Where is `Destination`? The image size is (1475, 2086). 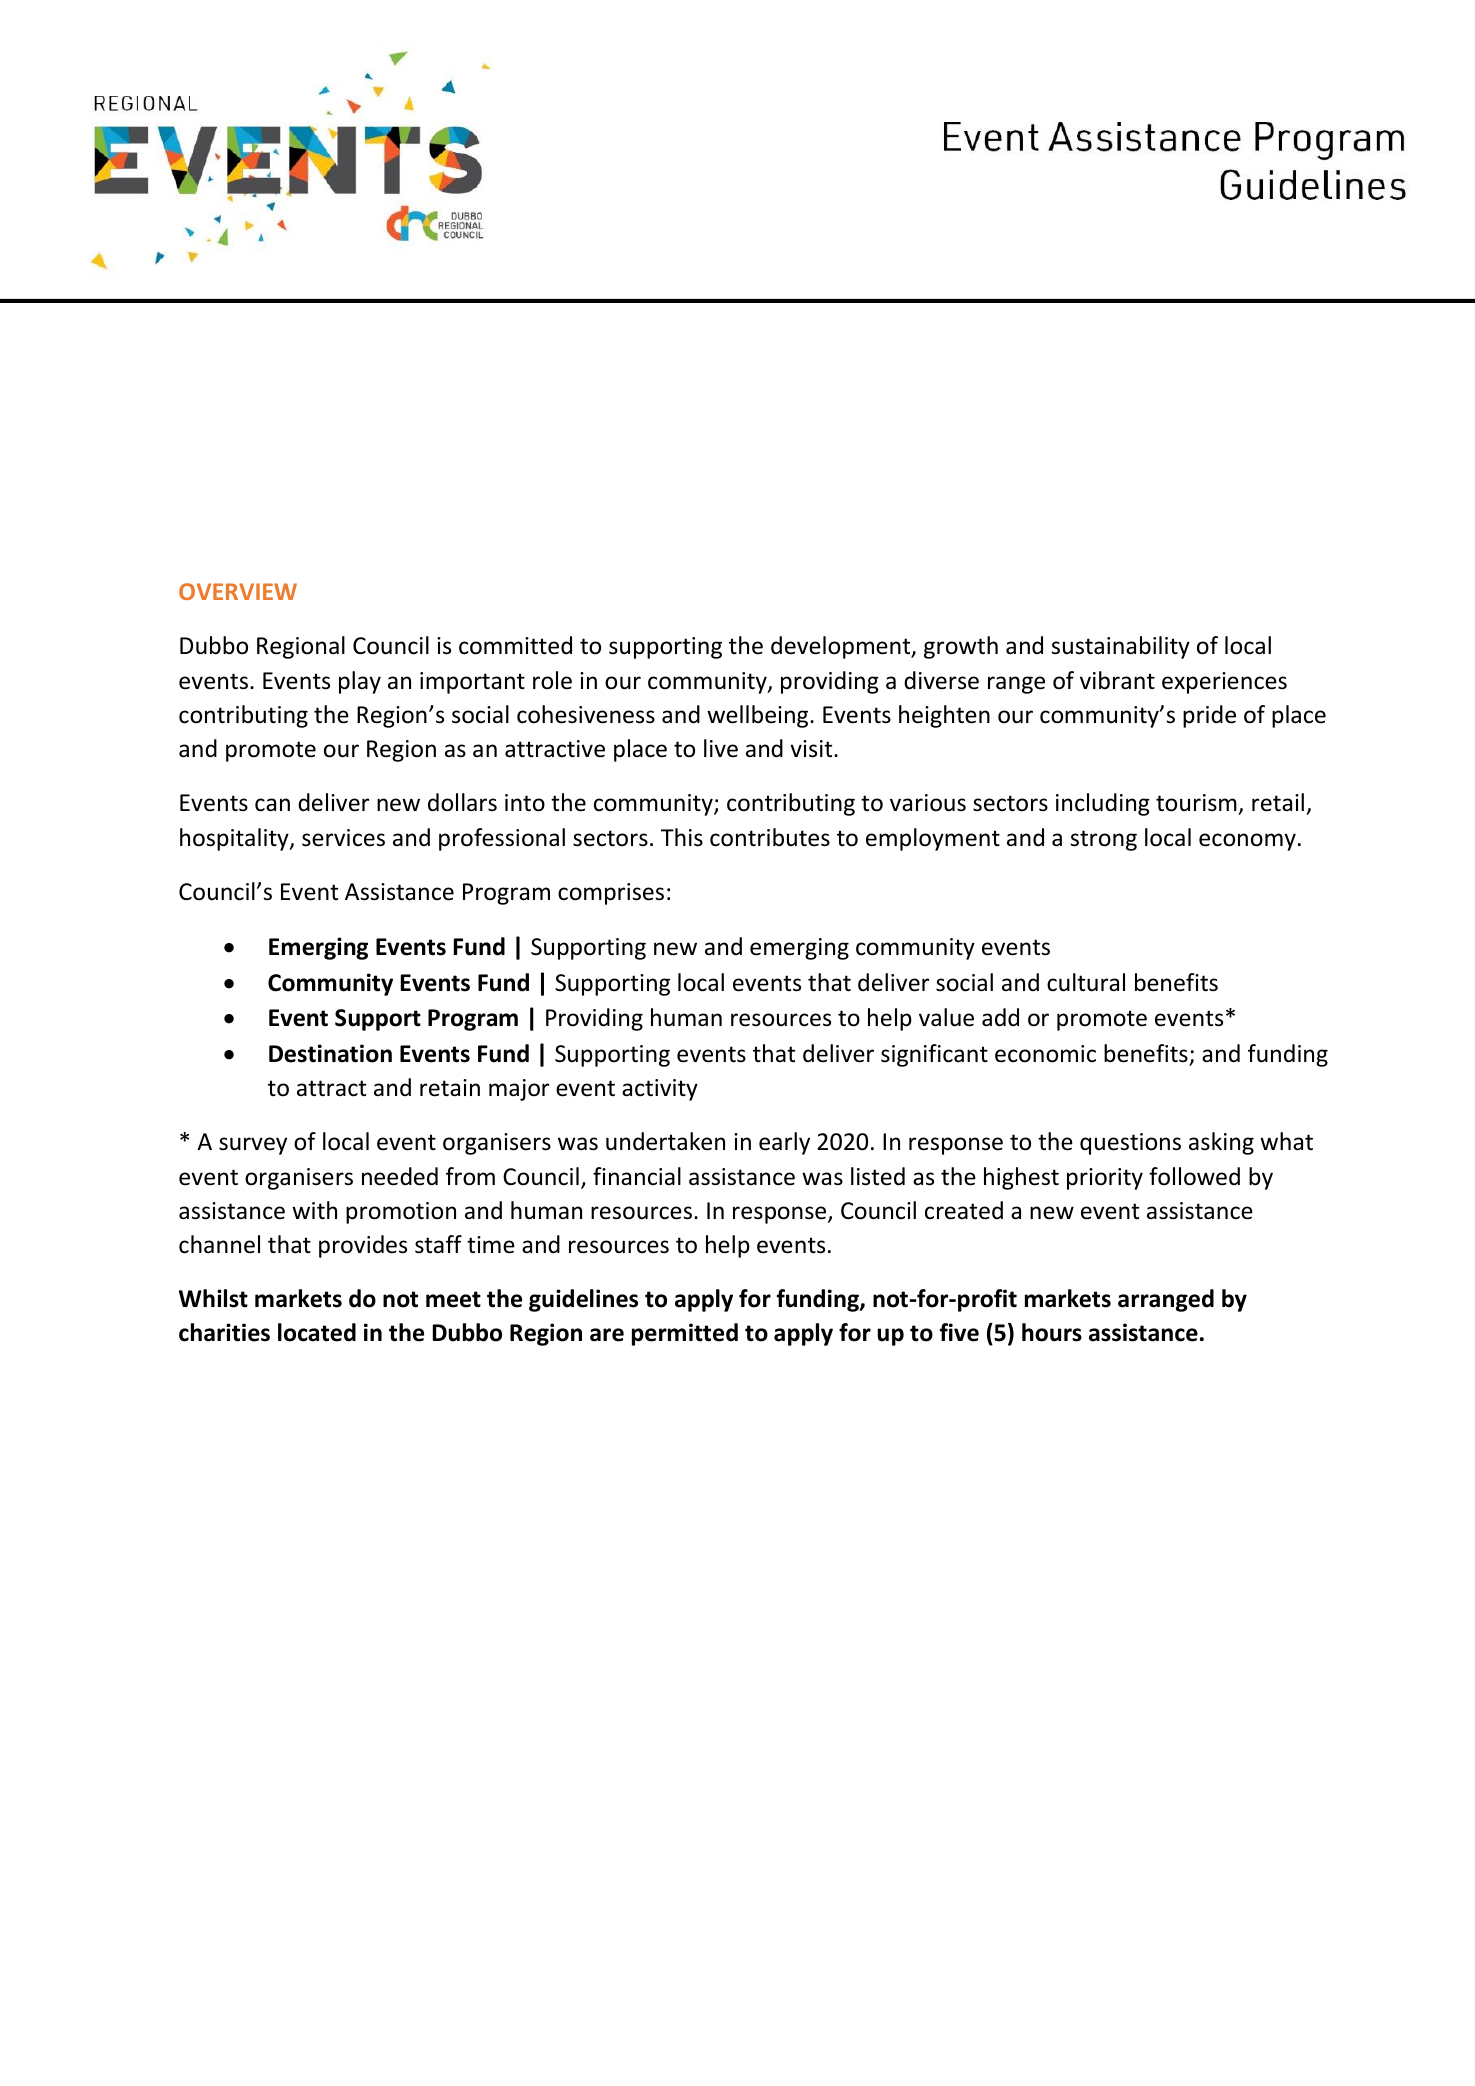
Destination is located at coordinates (330, 1053).
